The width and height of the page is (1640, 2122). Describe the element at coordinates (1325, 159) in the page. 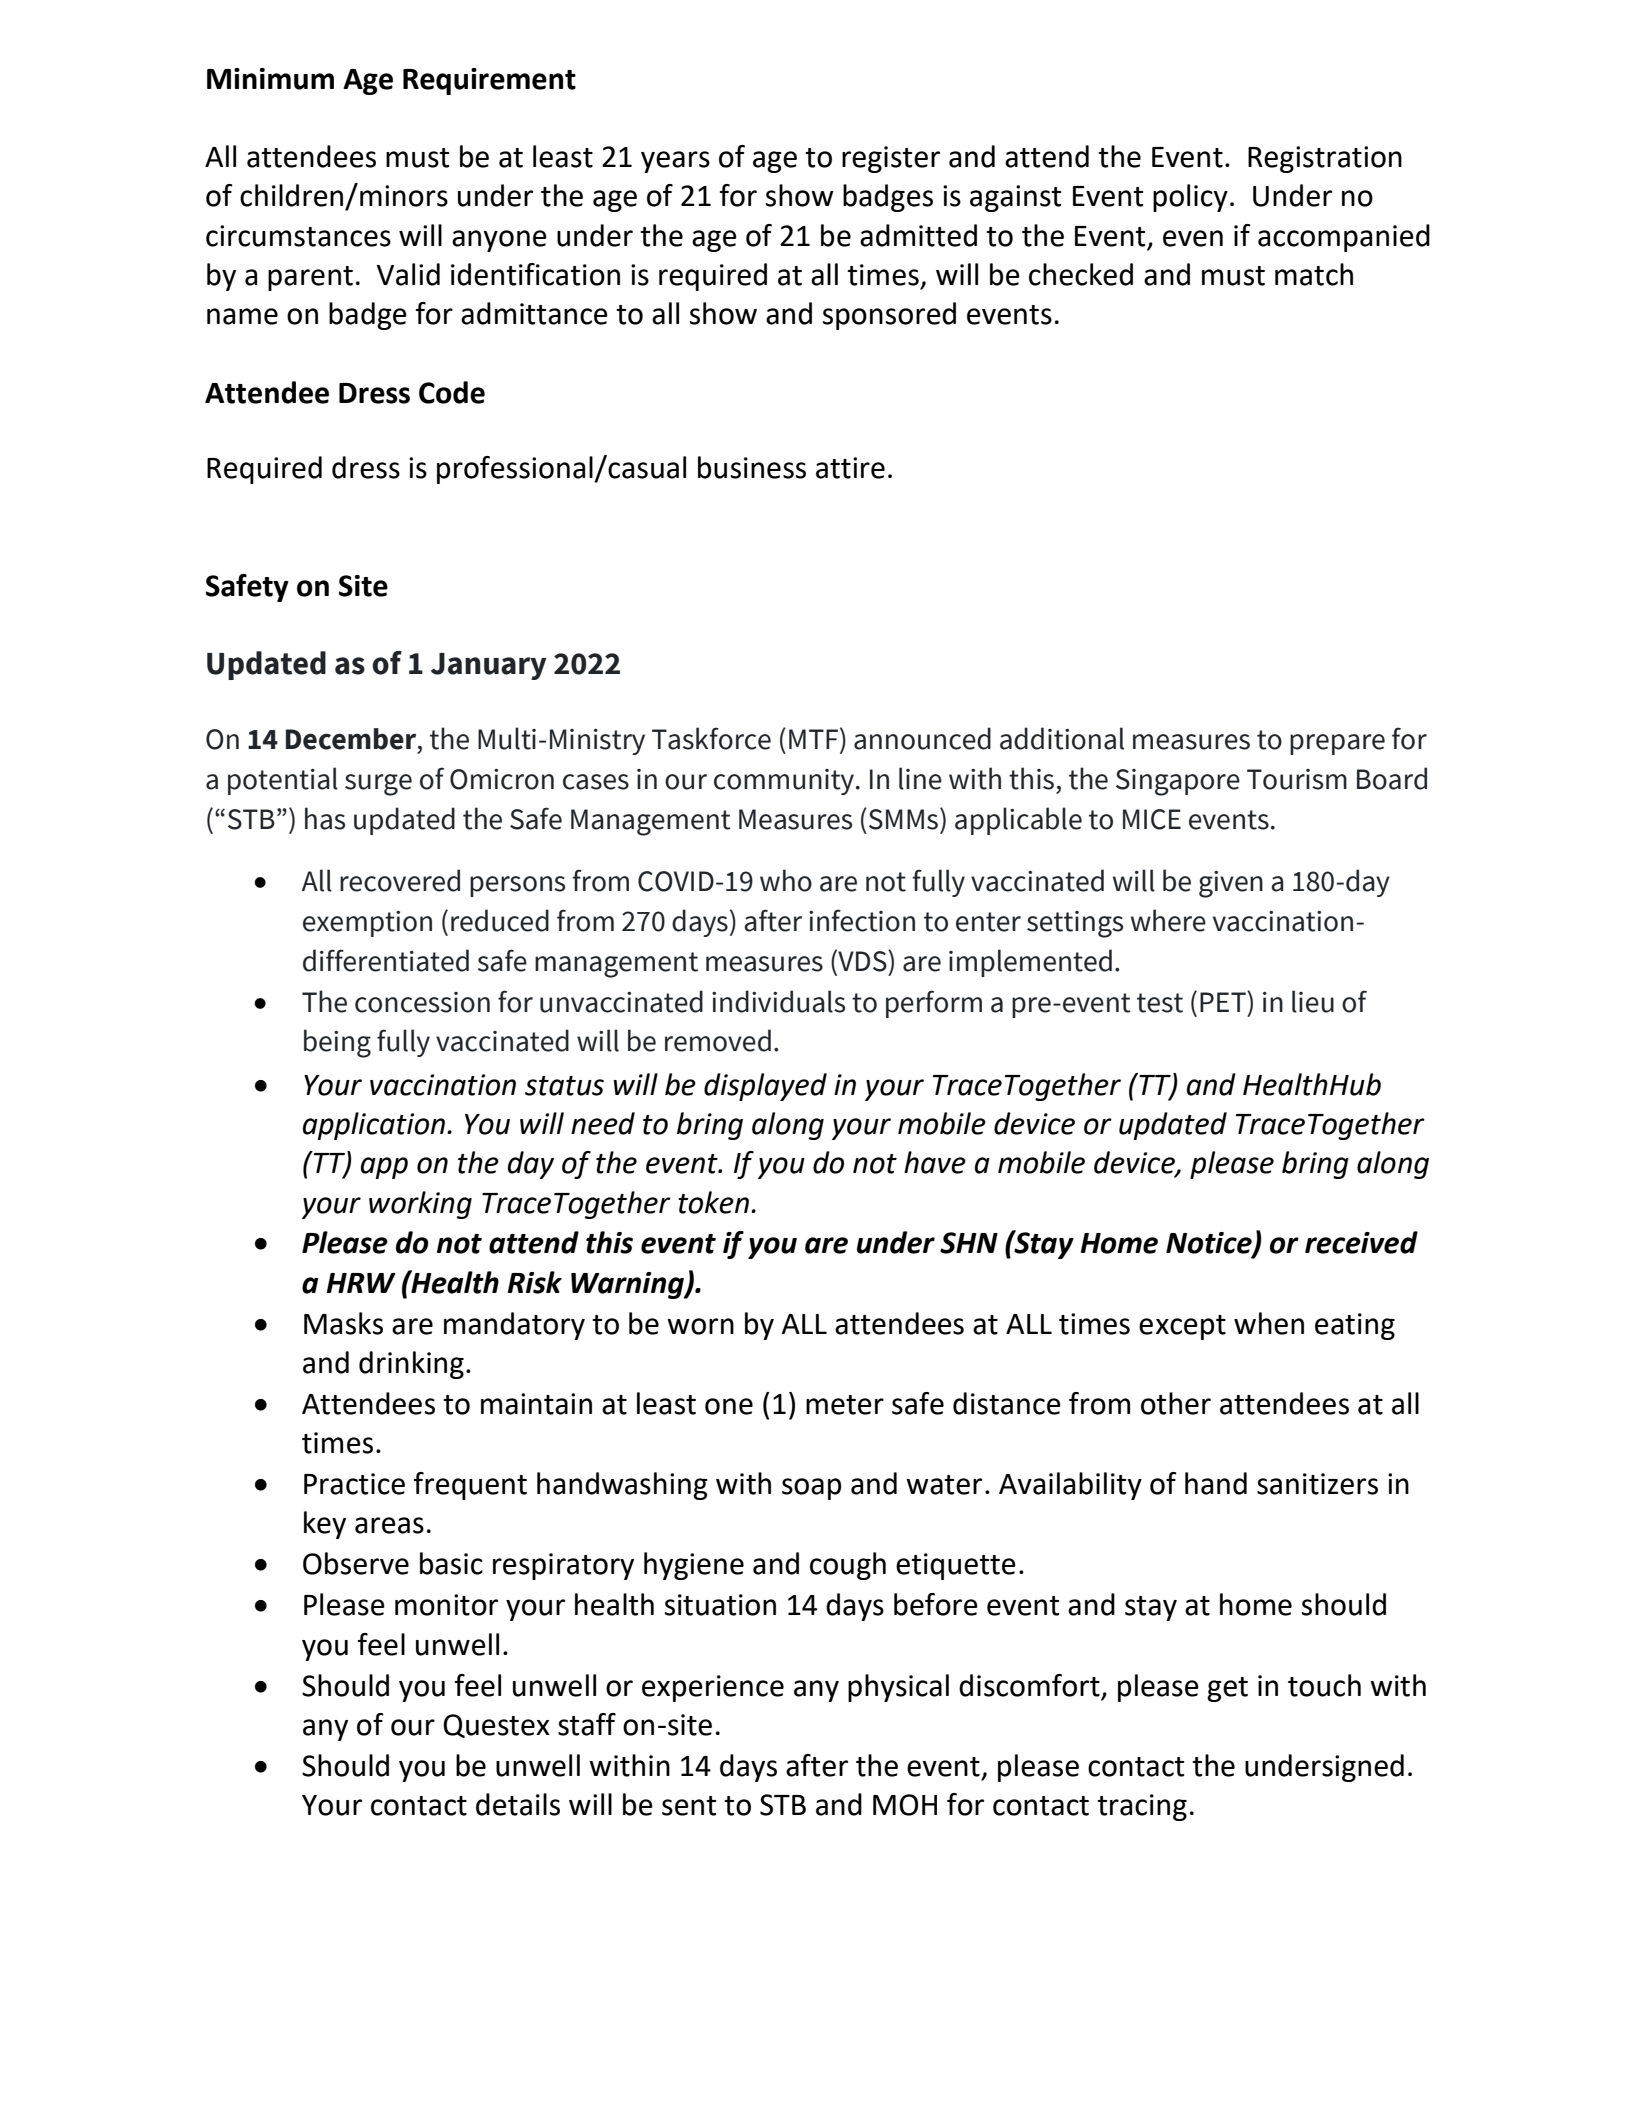

I see `Registration` at that location.
